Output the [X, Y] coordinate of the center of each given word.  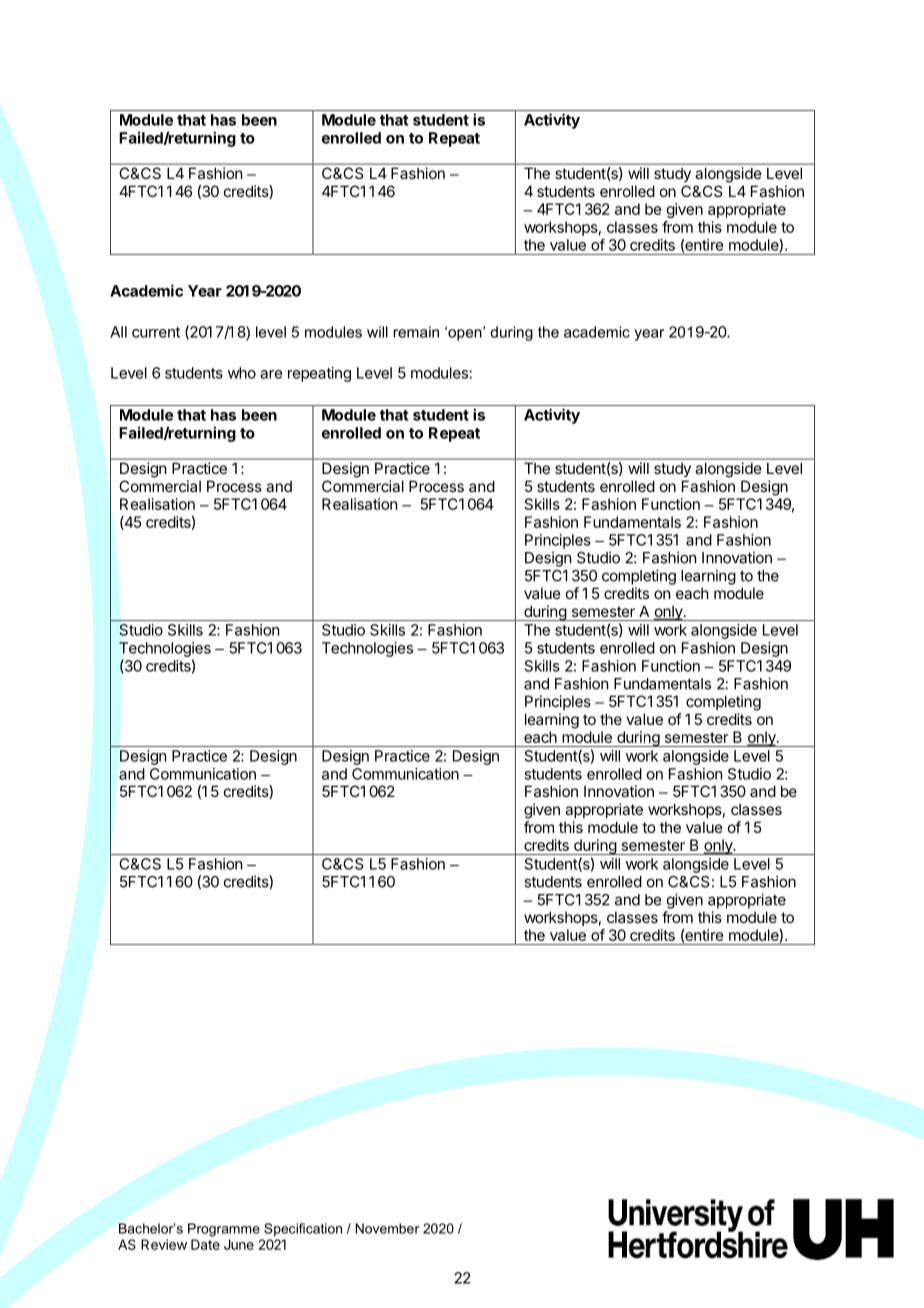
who [242, 373]
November [387, 1228]
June [239, 1244]
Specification [303, 1230]
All [118, 332]
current [156, 332]
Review [164, 1244]
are [271, 374]
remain [416, 332]
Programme [224, 1230]
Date [205, 1244]
